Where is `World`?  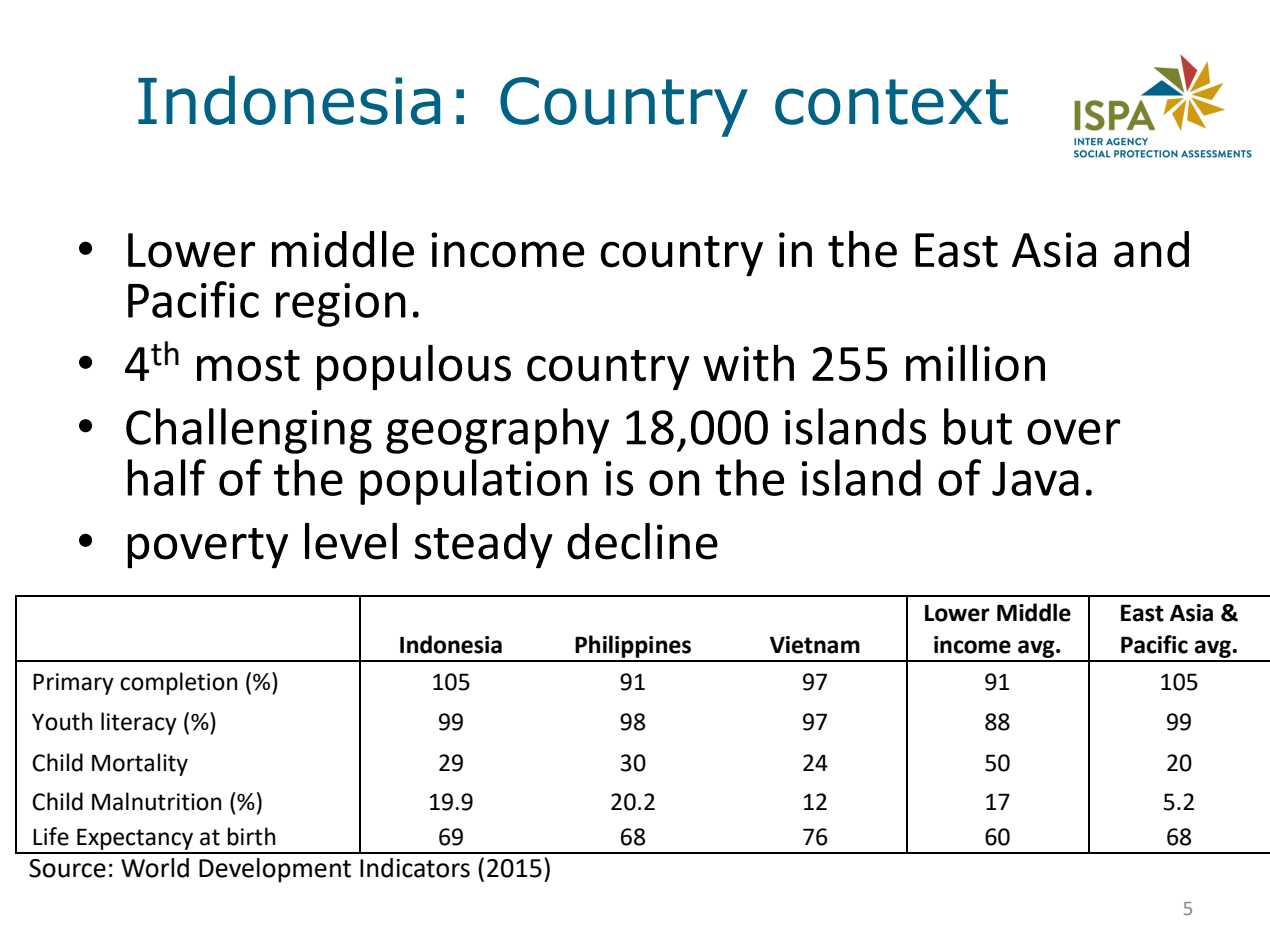 World is located at coordinates (155, 868).
